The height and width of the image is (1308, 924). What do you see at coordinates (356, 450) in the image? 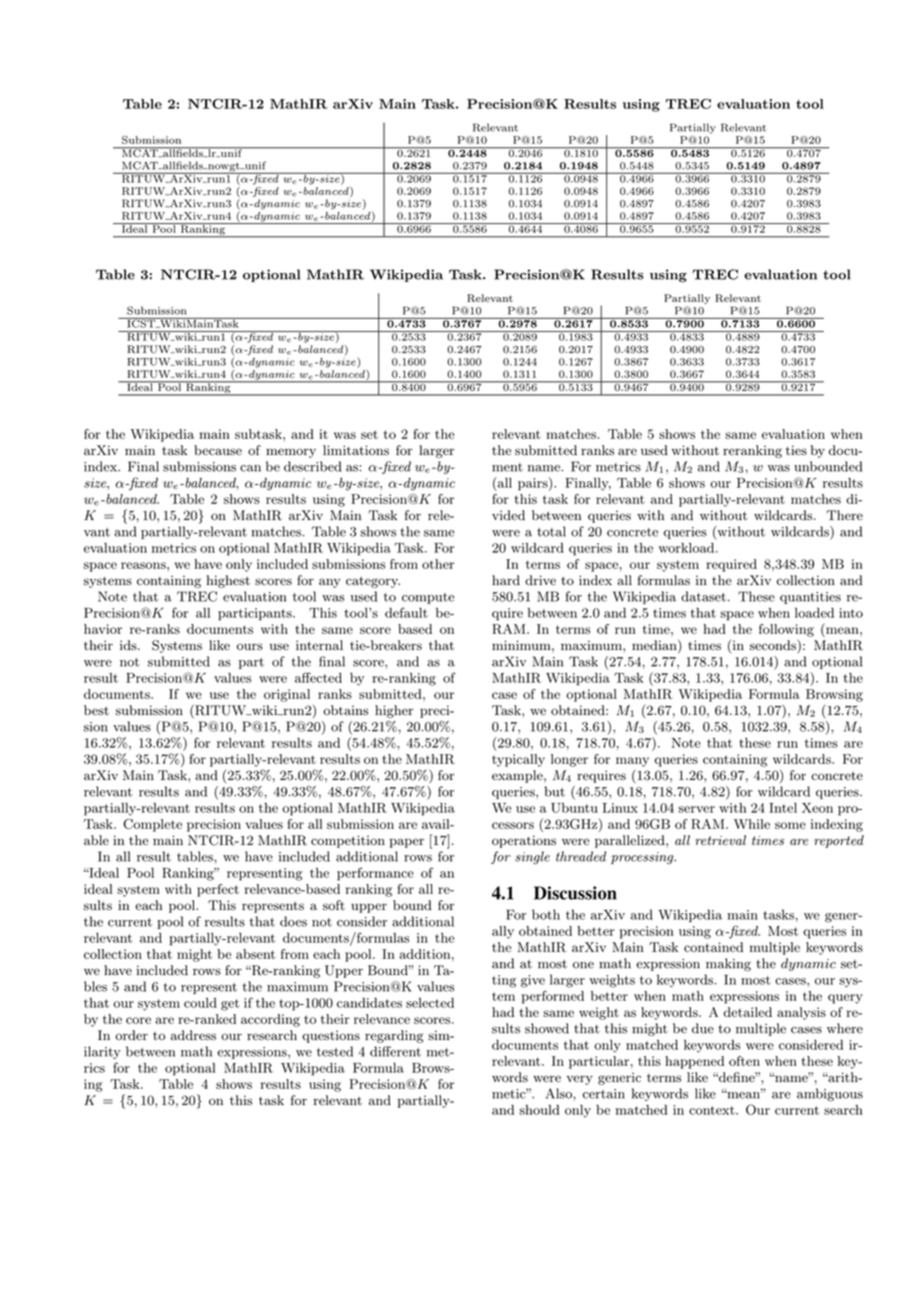
I see `limitations` at bounding box center [356, 450].
